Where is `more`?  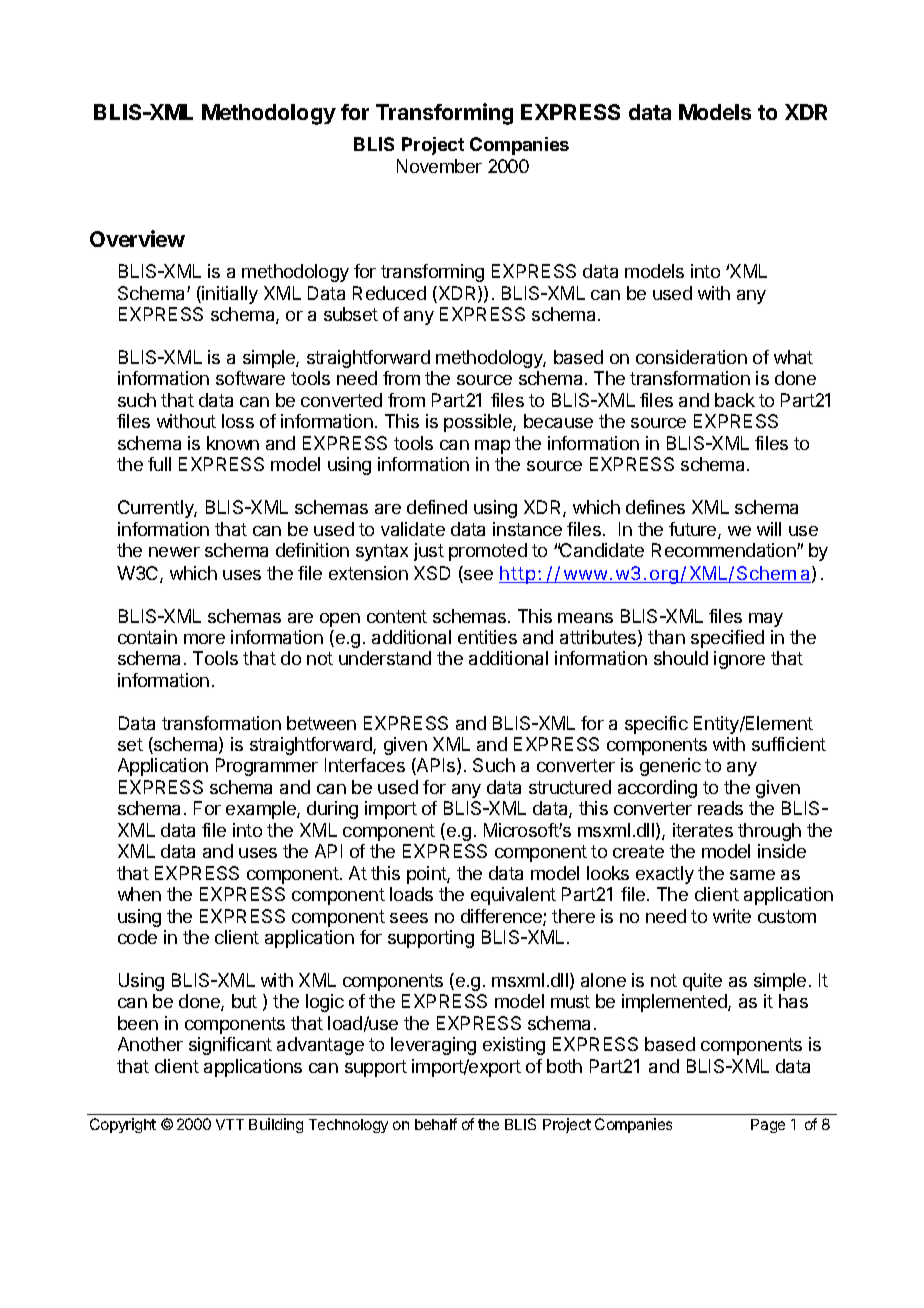 more is located at coordinates (204, 639).
